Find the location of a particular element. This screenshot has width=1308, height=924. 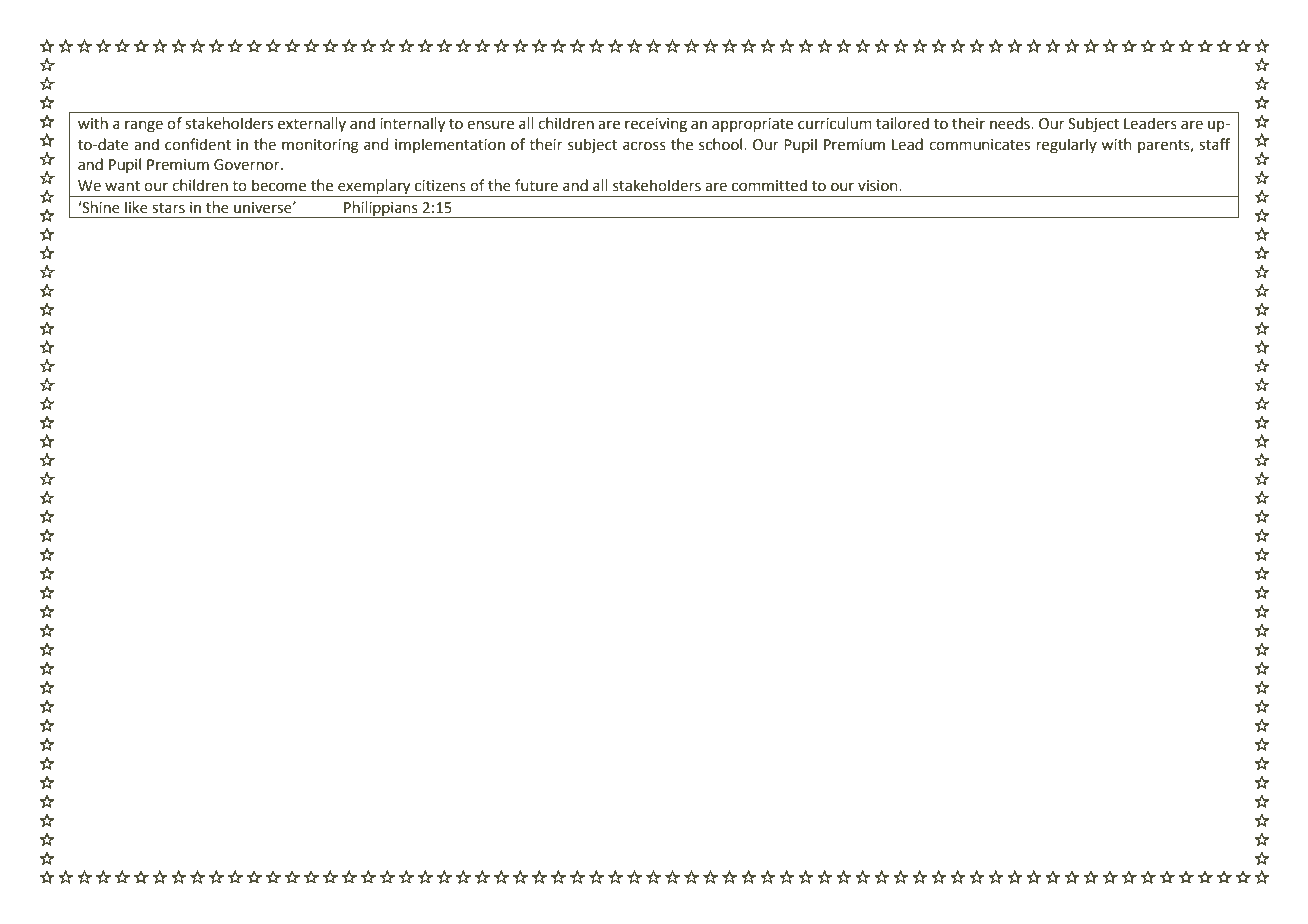

needs is located at coordinates (1011, 123).
